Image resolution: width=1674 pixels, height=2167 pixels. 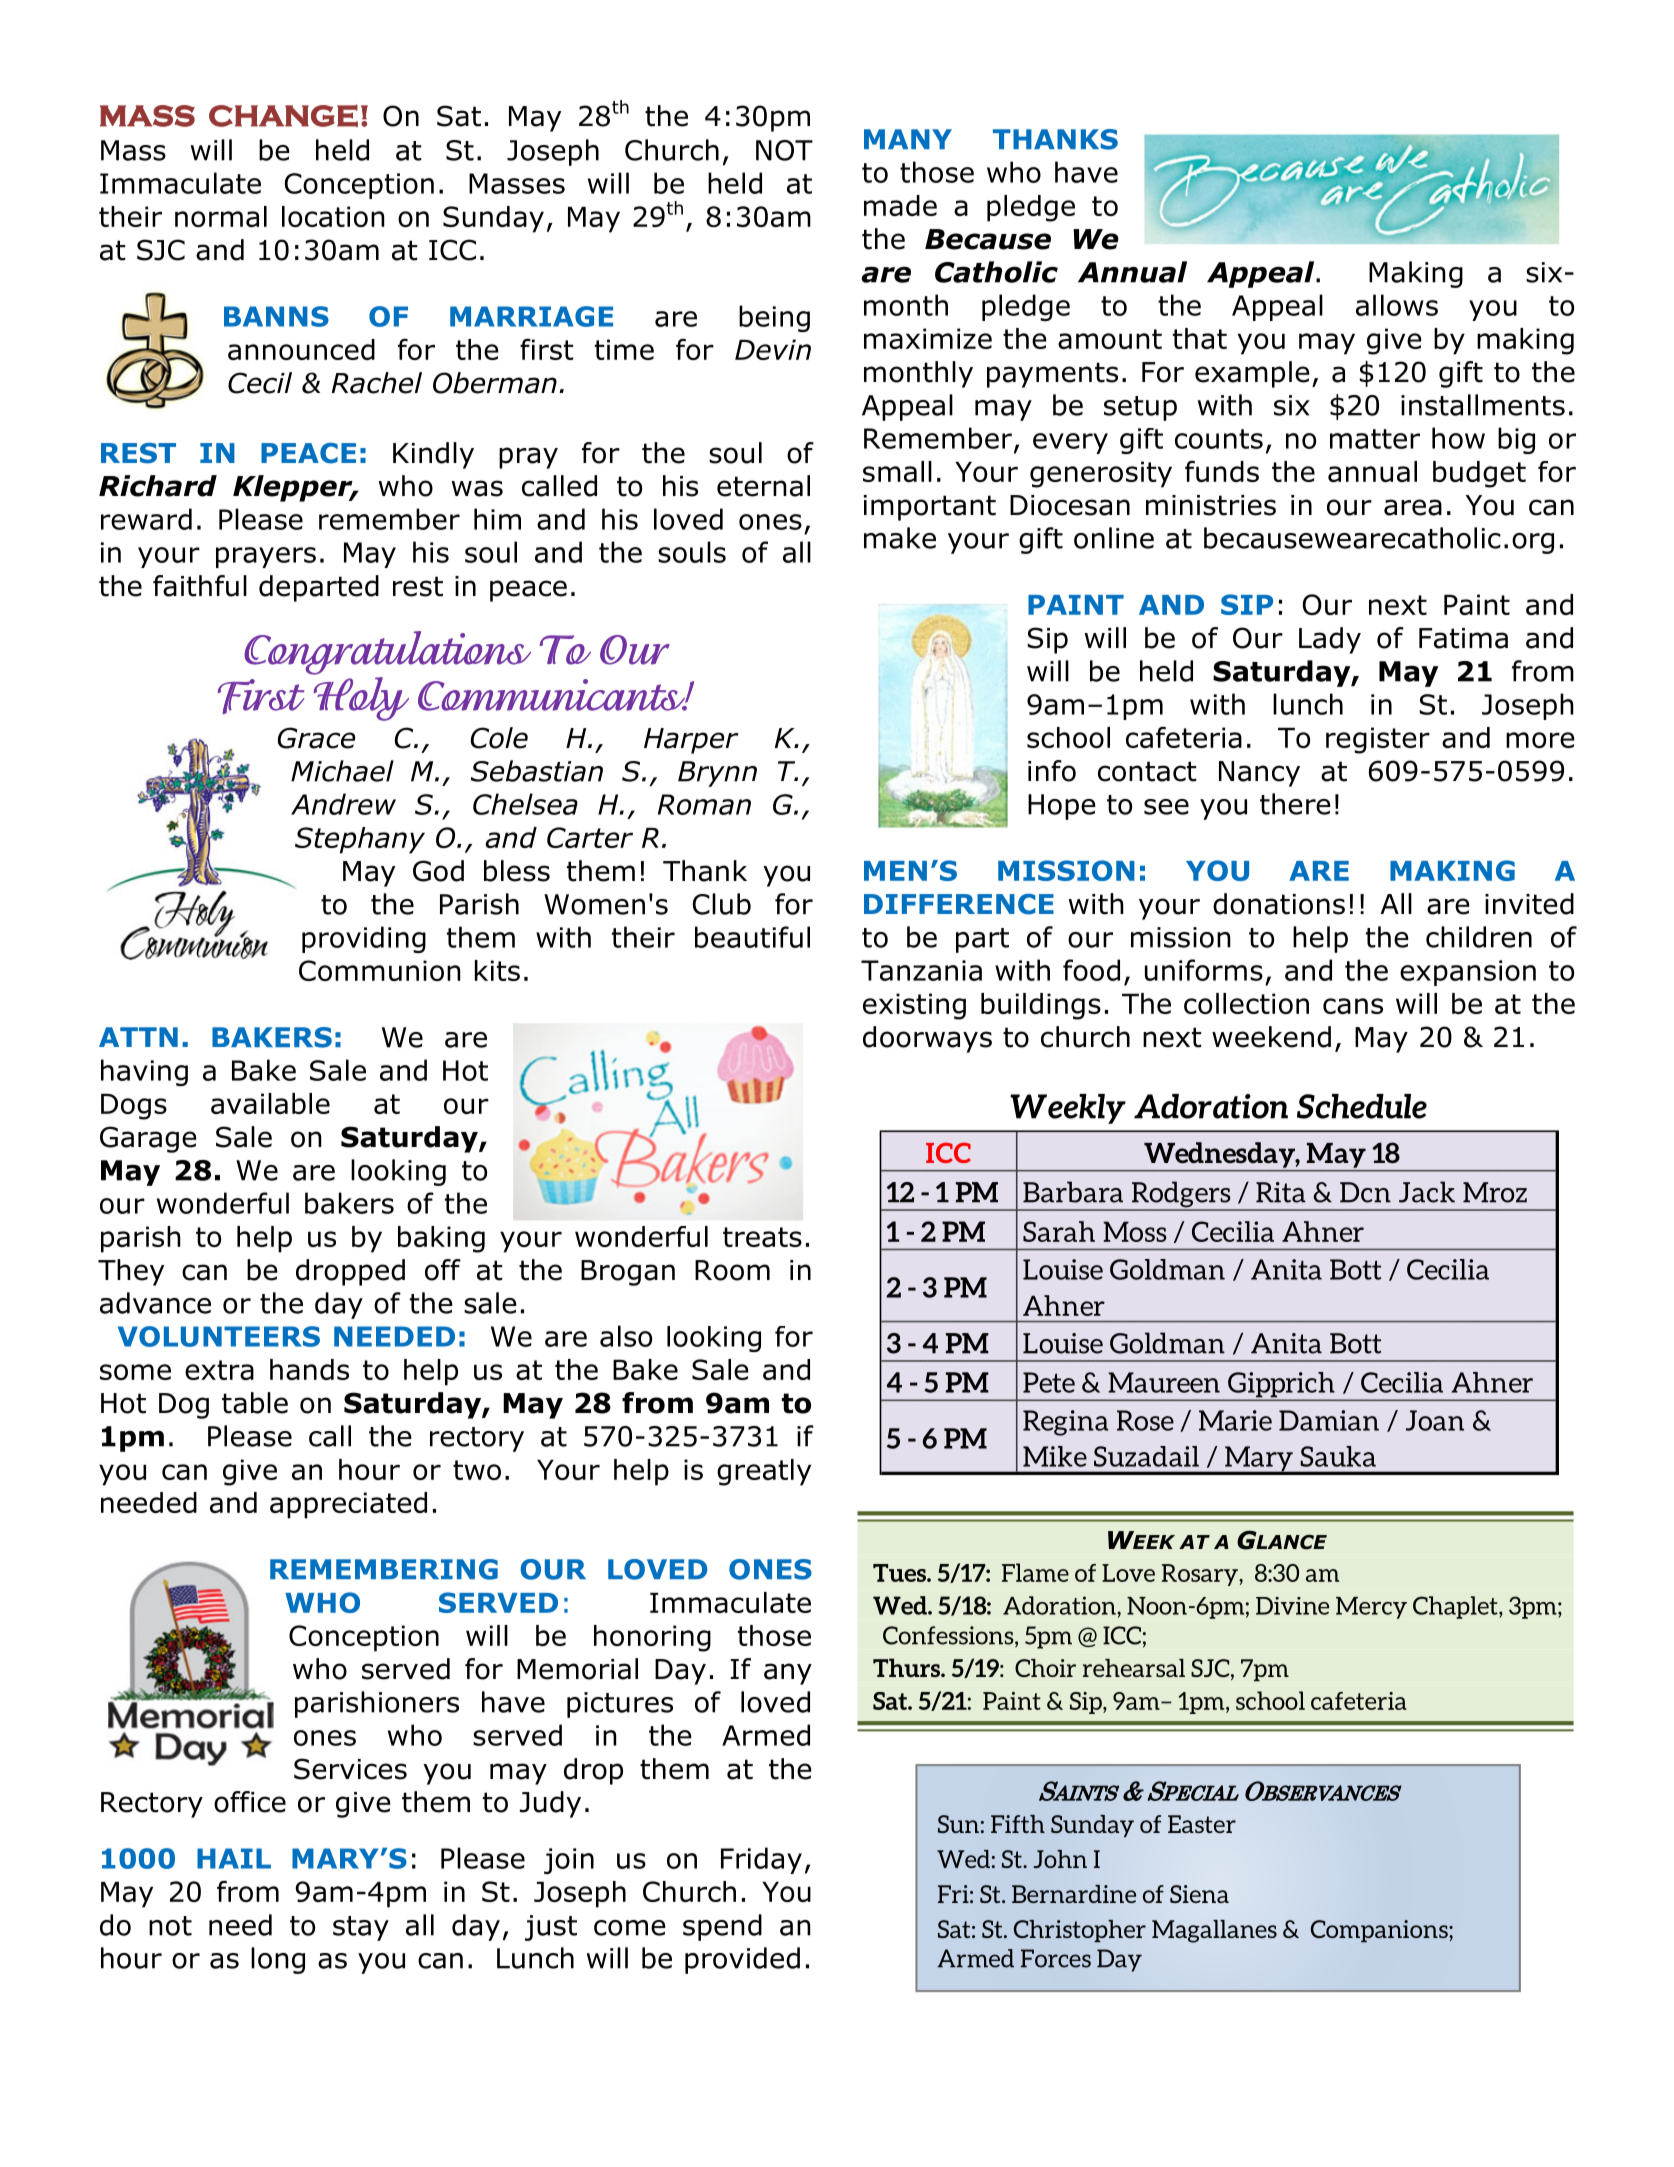 I want to click on location, so click(x=333, y=216).
